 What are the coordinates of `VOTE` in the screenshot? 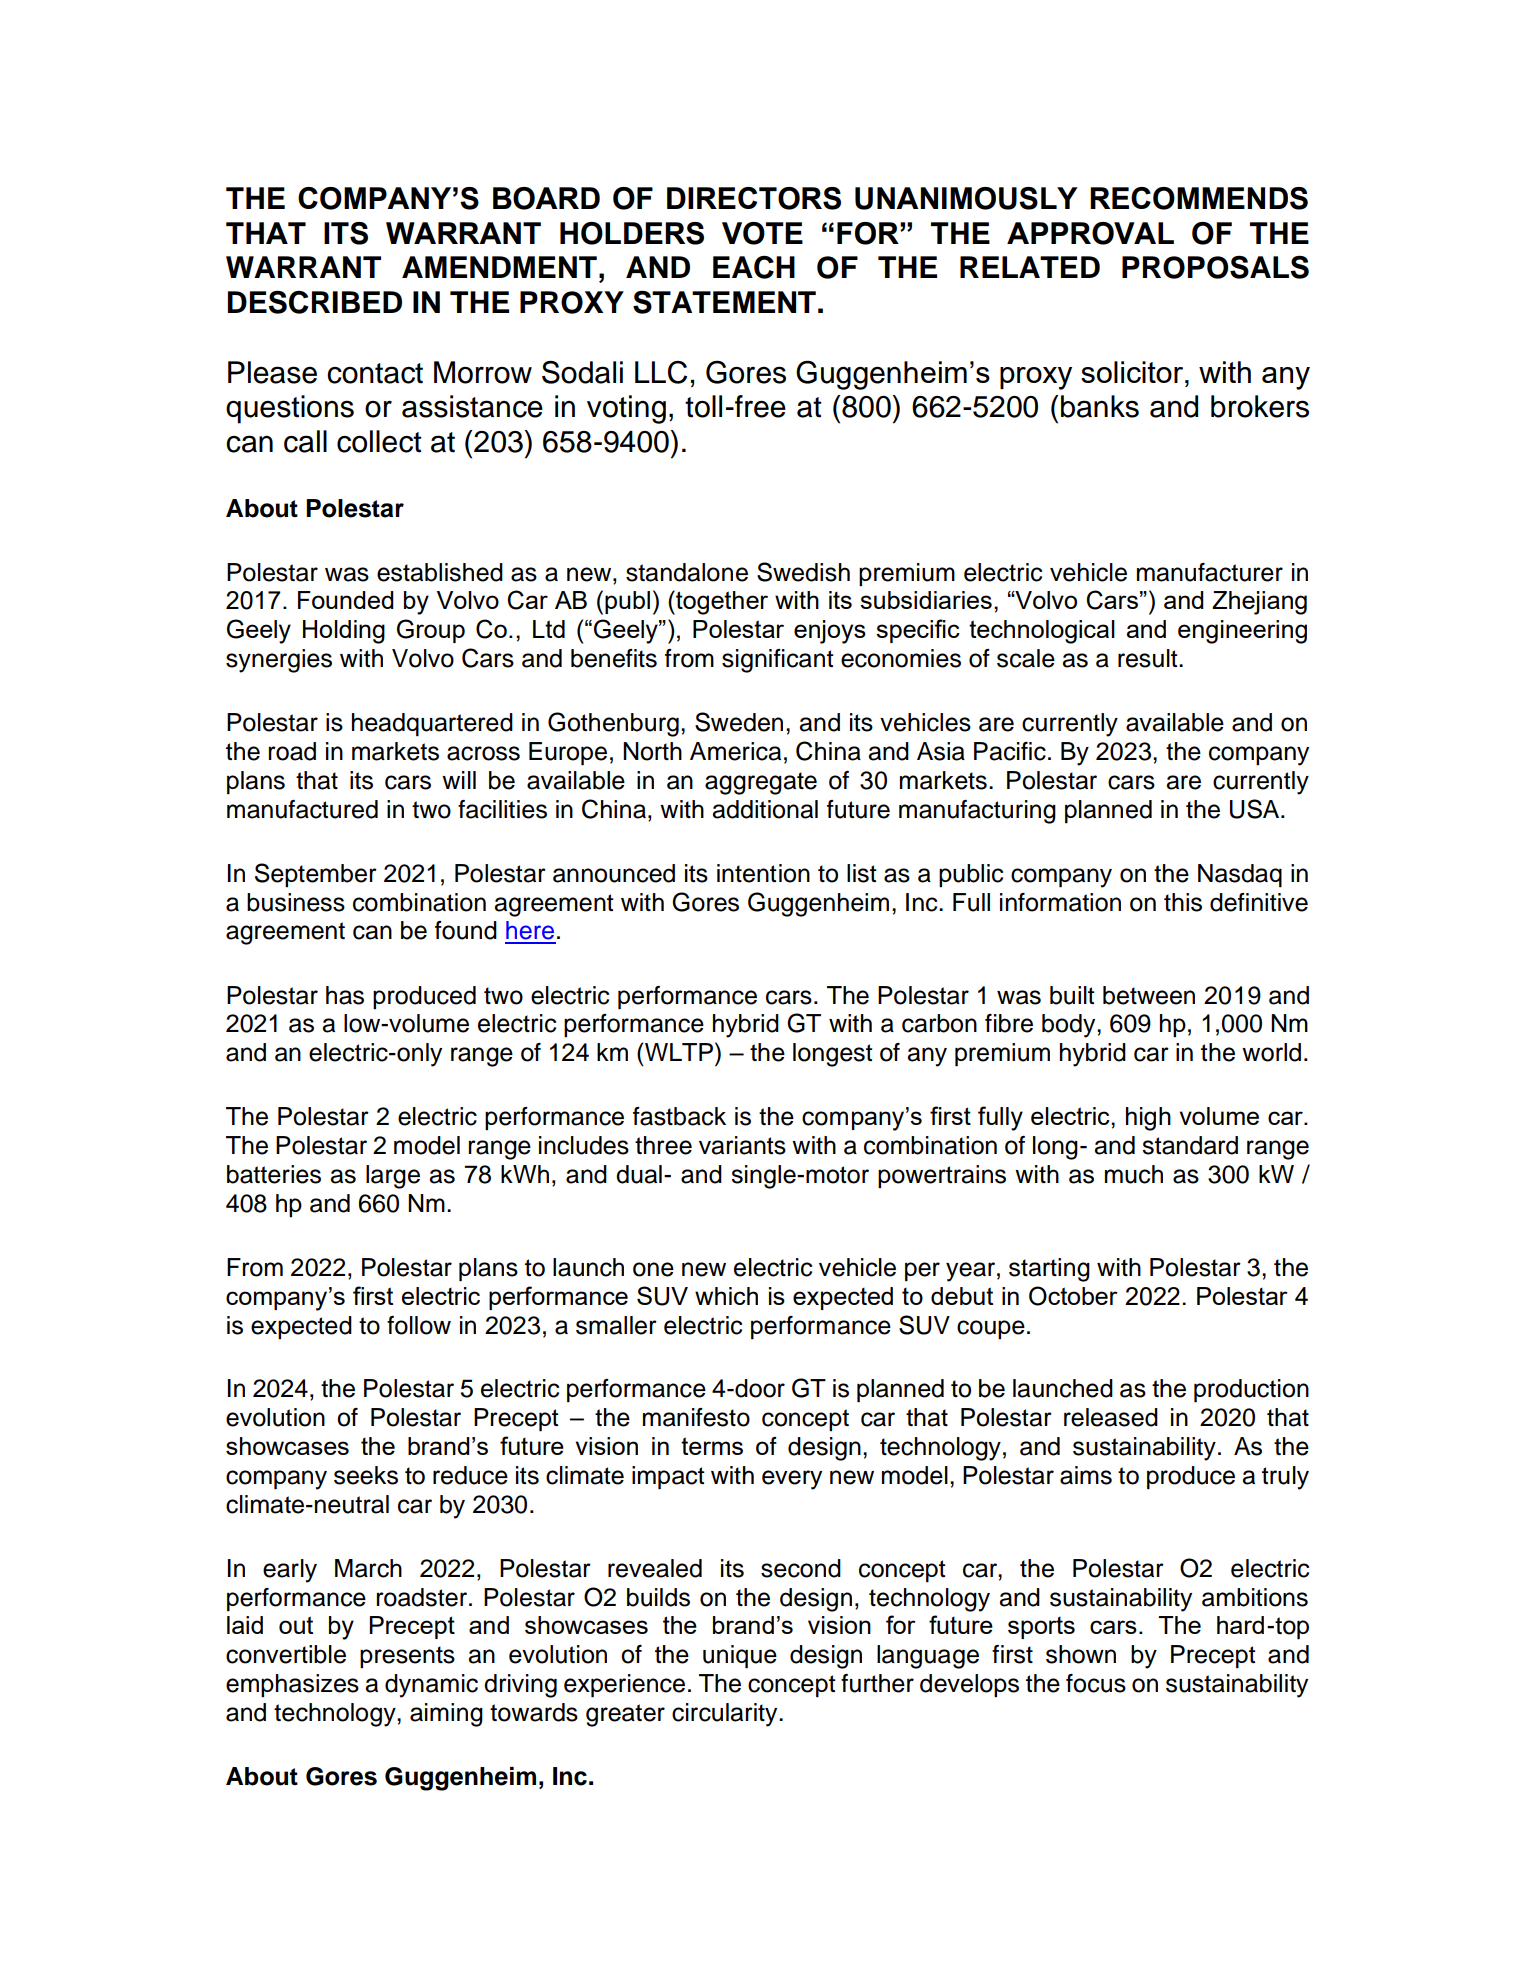 It's located at (762, 233).
